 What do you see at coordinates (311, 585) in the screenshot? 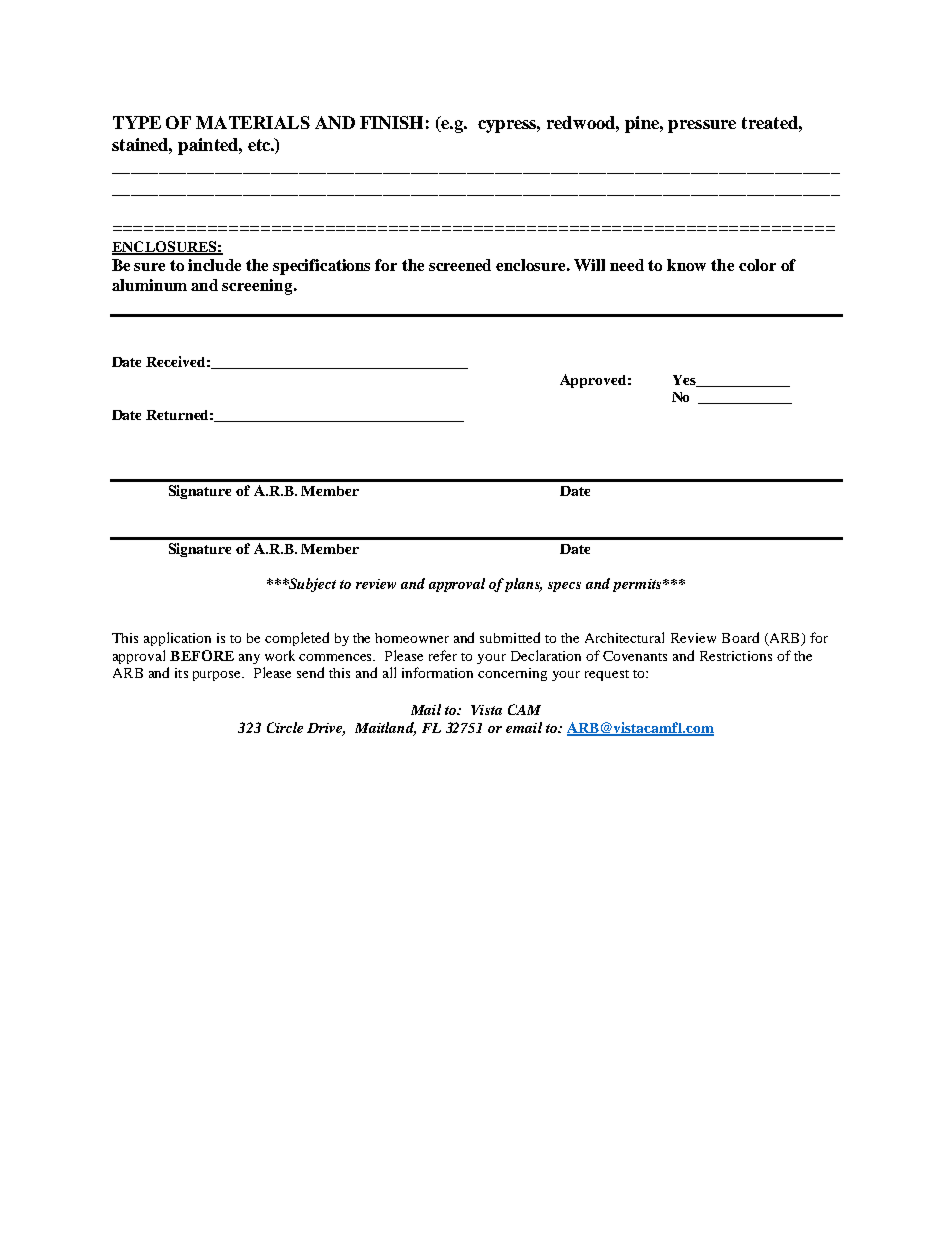
I see `Subject` at bounding box center [311, 585].
